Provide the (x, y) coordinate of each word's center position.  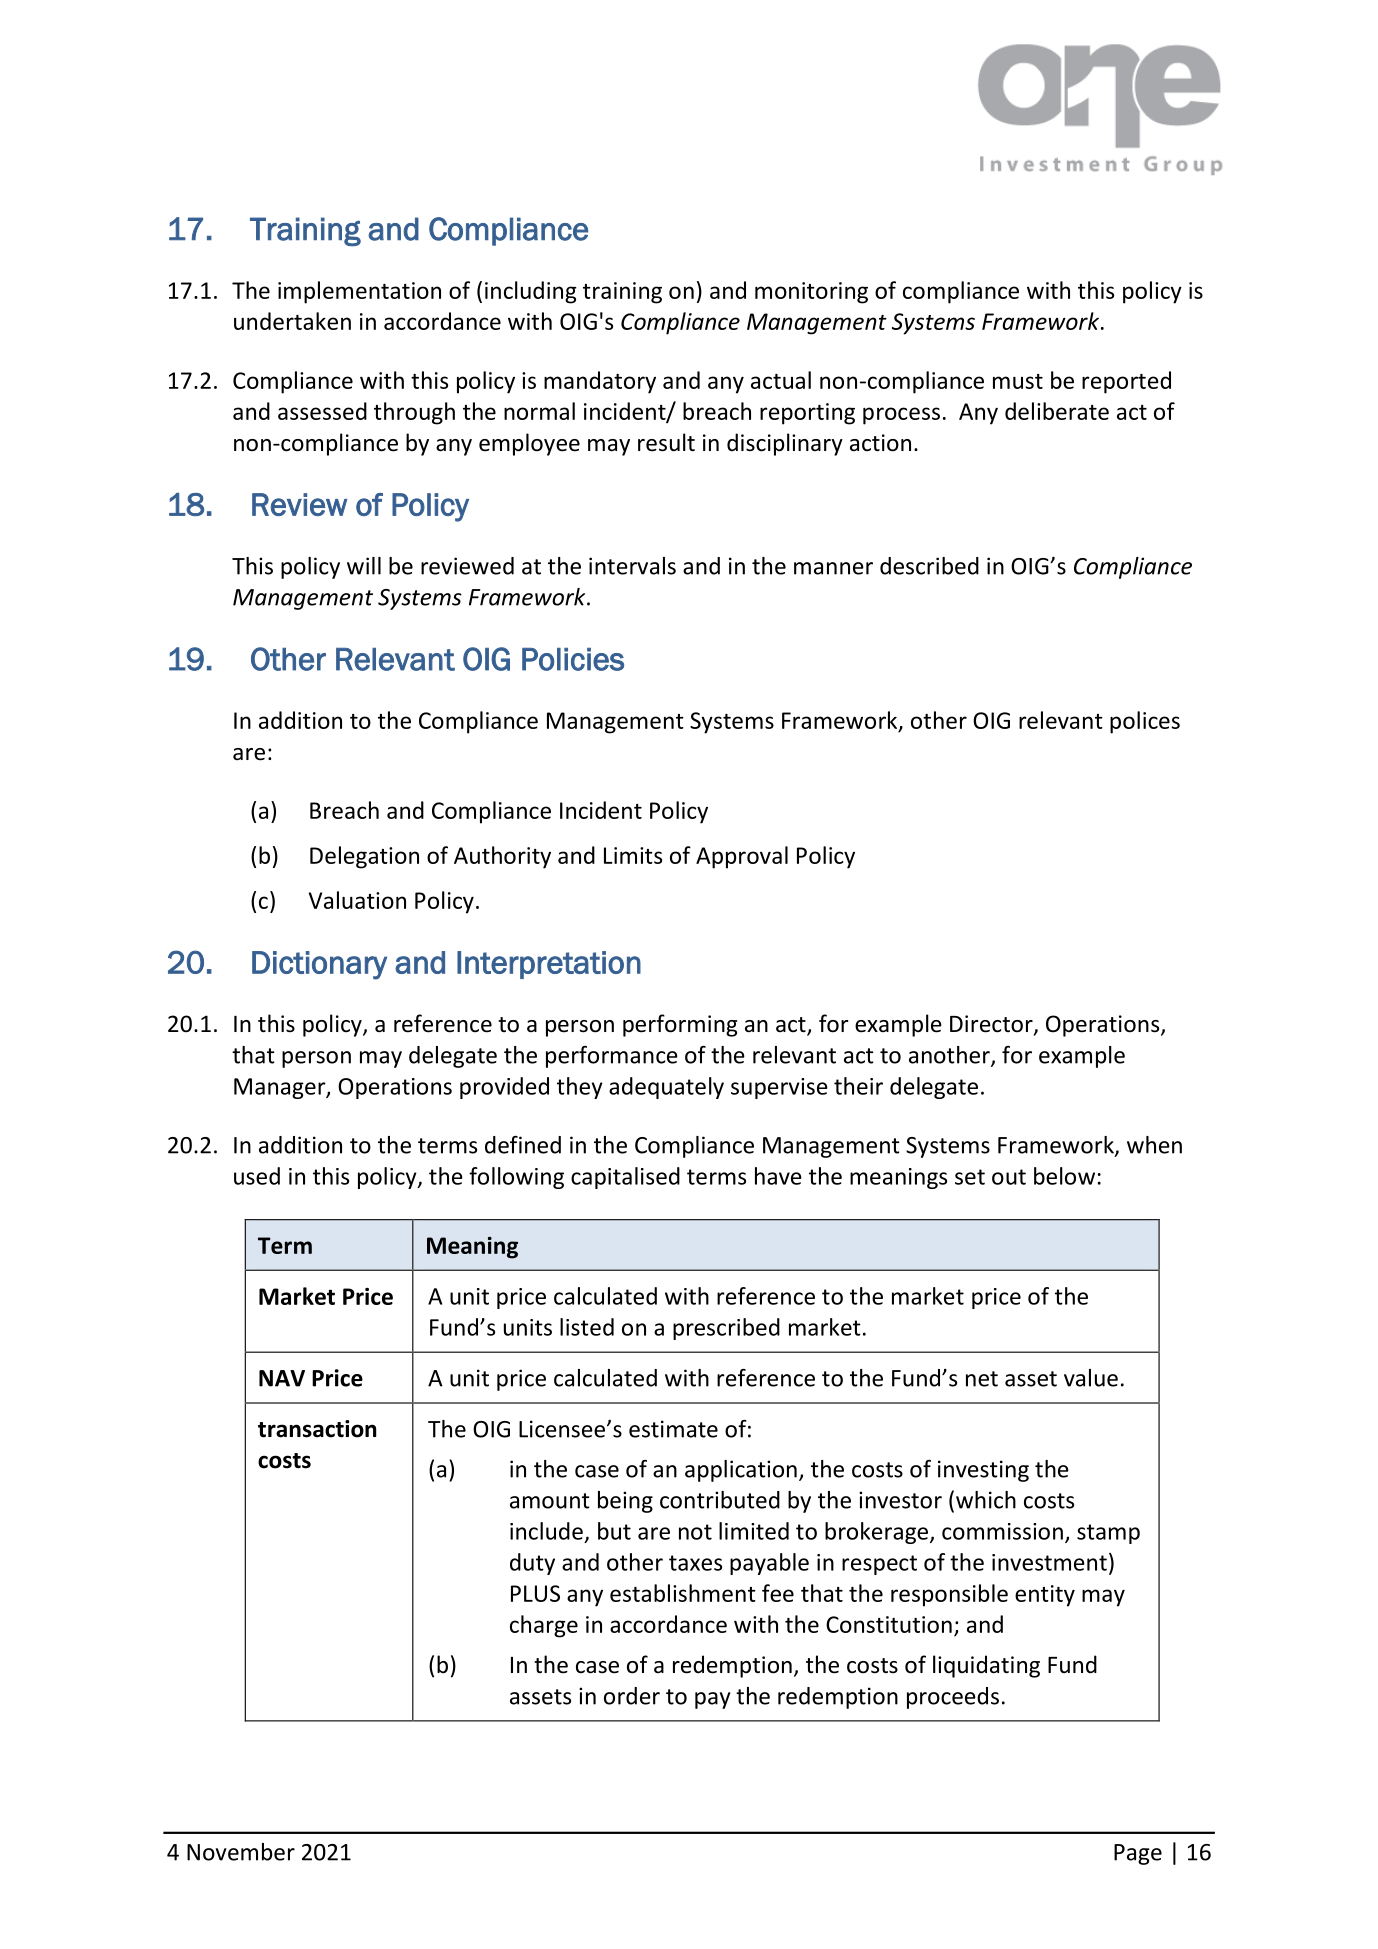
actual (781, 380)
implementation (359, 292)
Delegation (364, 857)
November (241, 1852)
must (1018, 381)
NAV (282, 1378)
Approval (742, 857)
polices (1145, 722)
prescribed (726, 1329)
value (1091, 1378)
